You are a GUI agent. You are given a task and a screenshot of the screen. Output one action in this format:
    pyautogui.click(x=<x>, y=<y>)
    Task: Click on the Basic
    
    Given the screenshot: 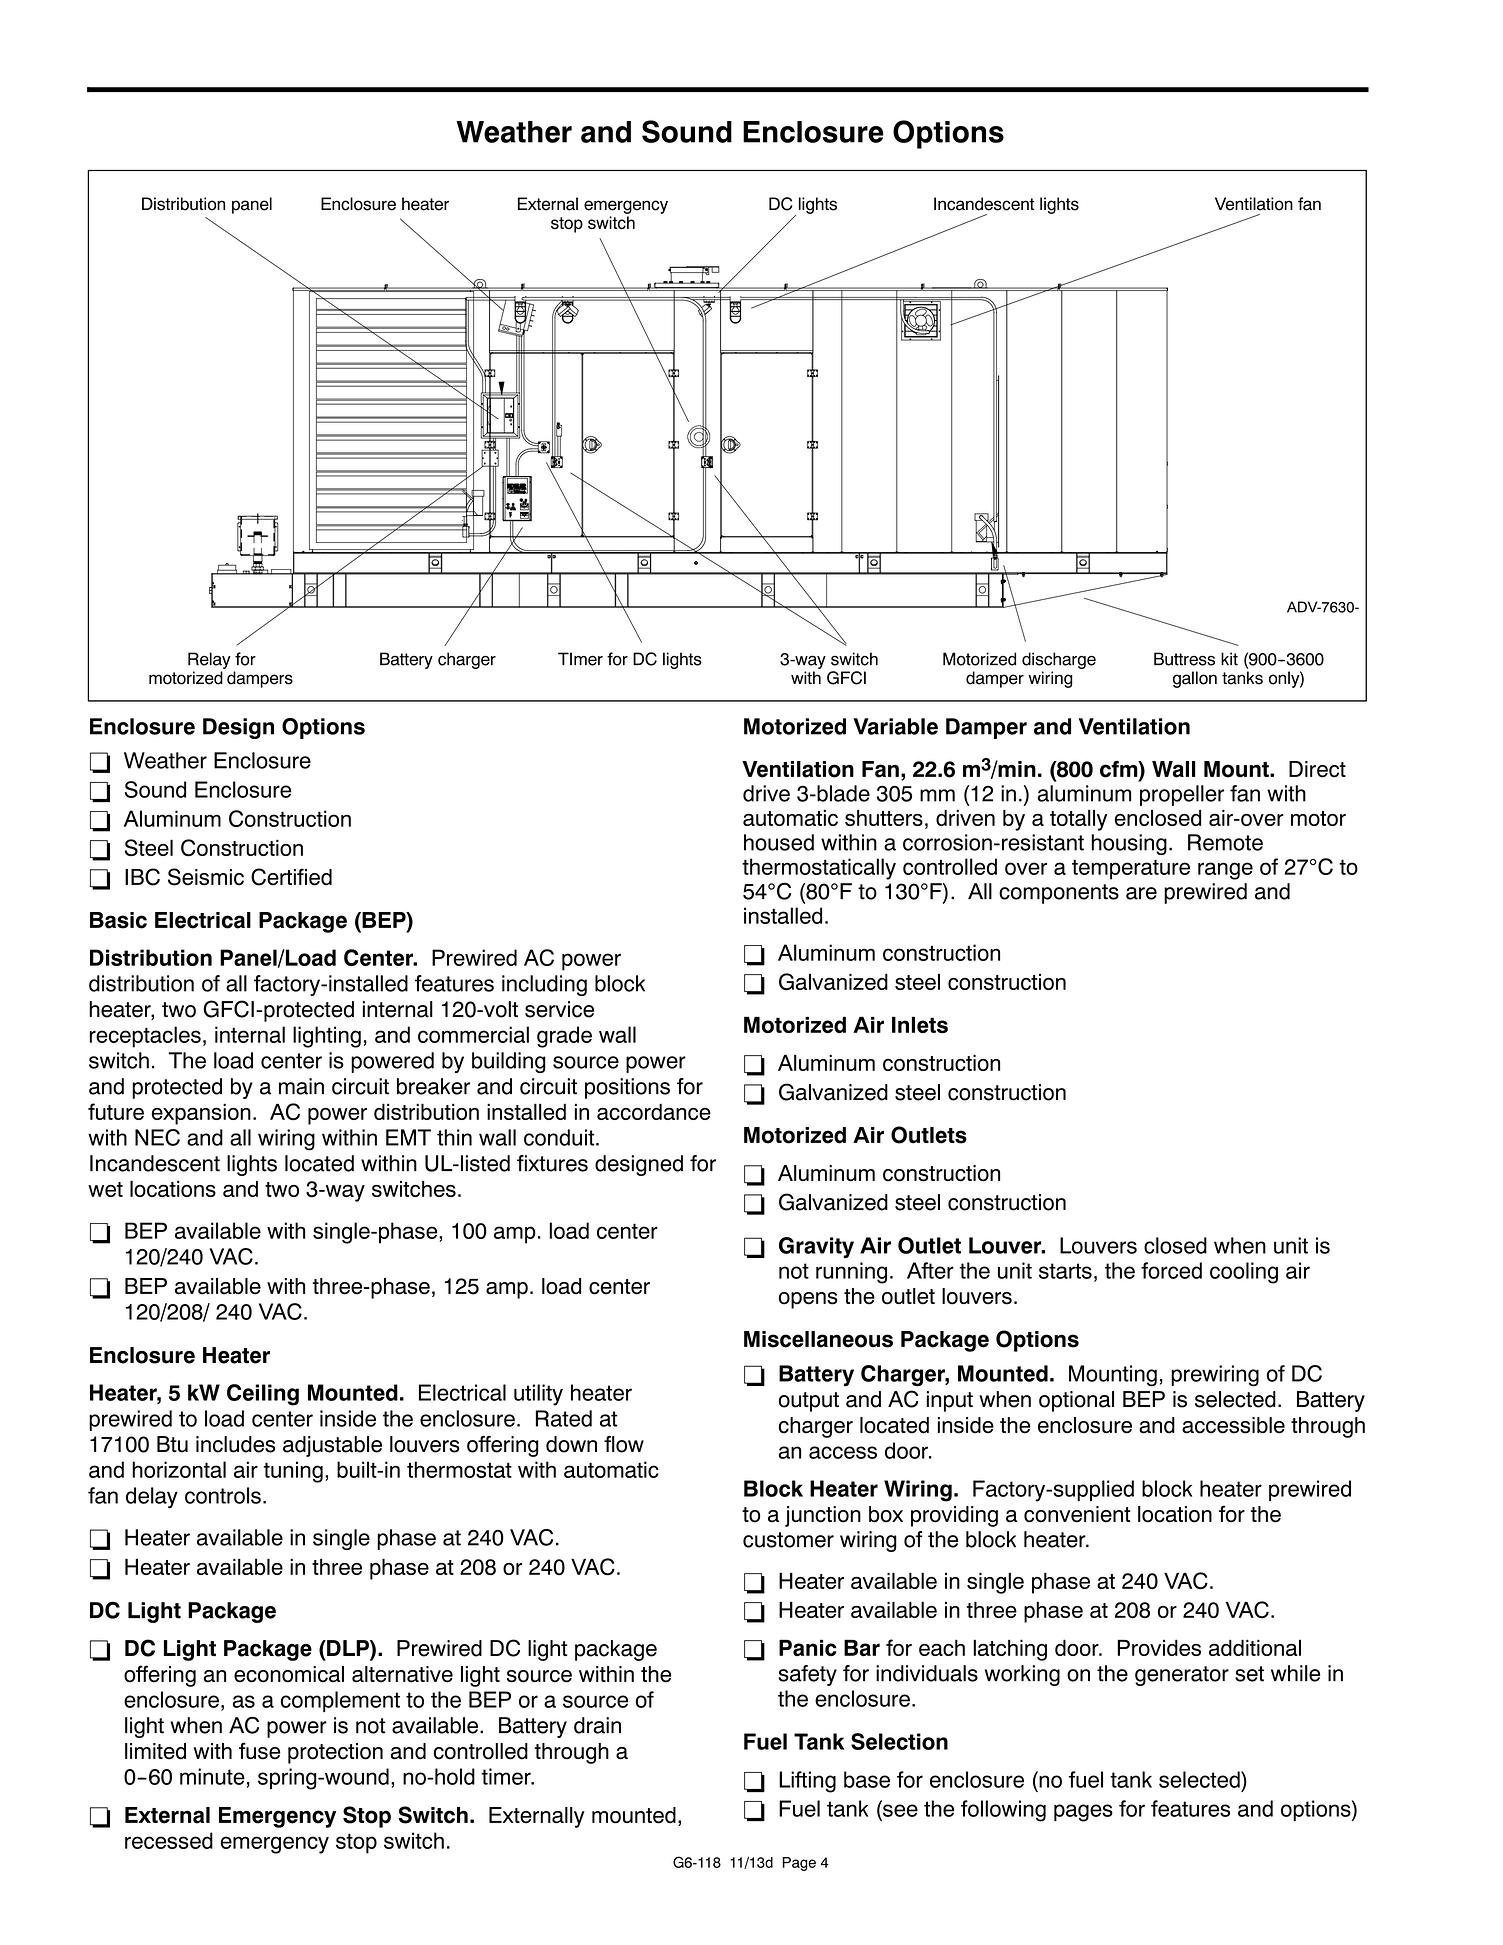 What is the action you would take?
    pyautogui.click(x=118, y=920)
